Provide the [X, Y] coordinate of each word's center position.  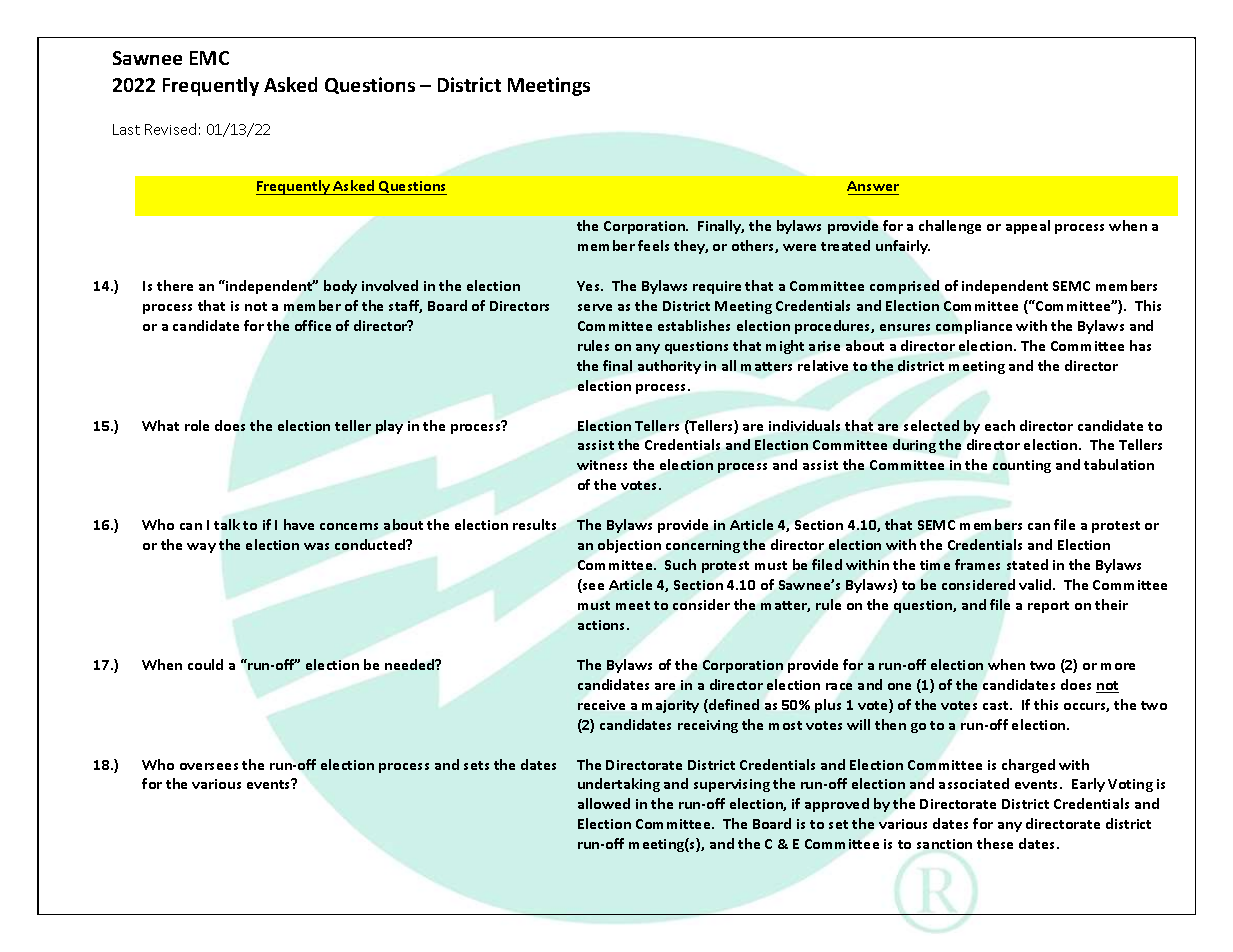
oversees [209, 766]
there [175, 285]
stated [1027, 564]
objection [629, 546]
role [197, 425]
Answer [873, 188]
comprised [904, 287]
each [1000, 425]
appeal [1028, 227]
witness [602, 465]
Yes [590, 286]
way [201, 548]
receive [601, 705]
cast [997, 705]
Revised [170, 129]
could [205, 664]
